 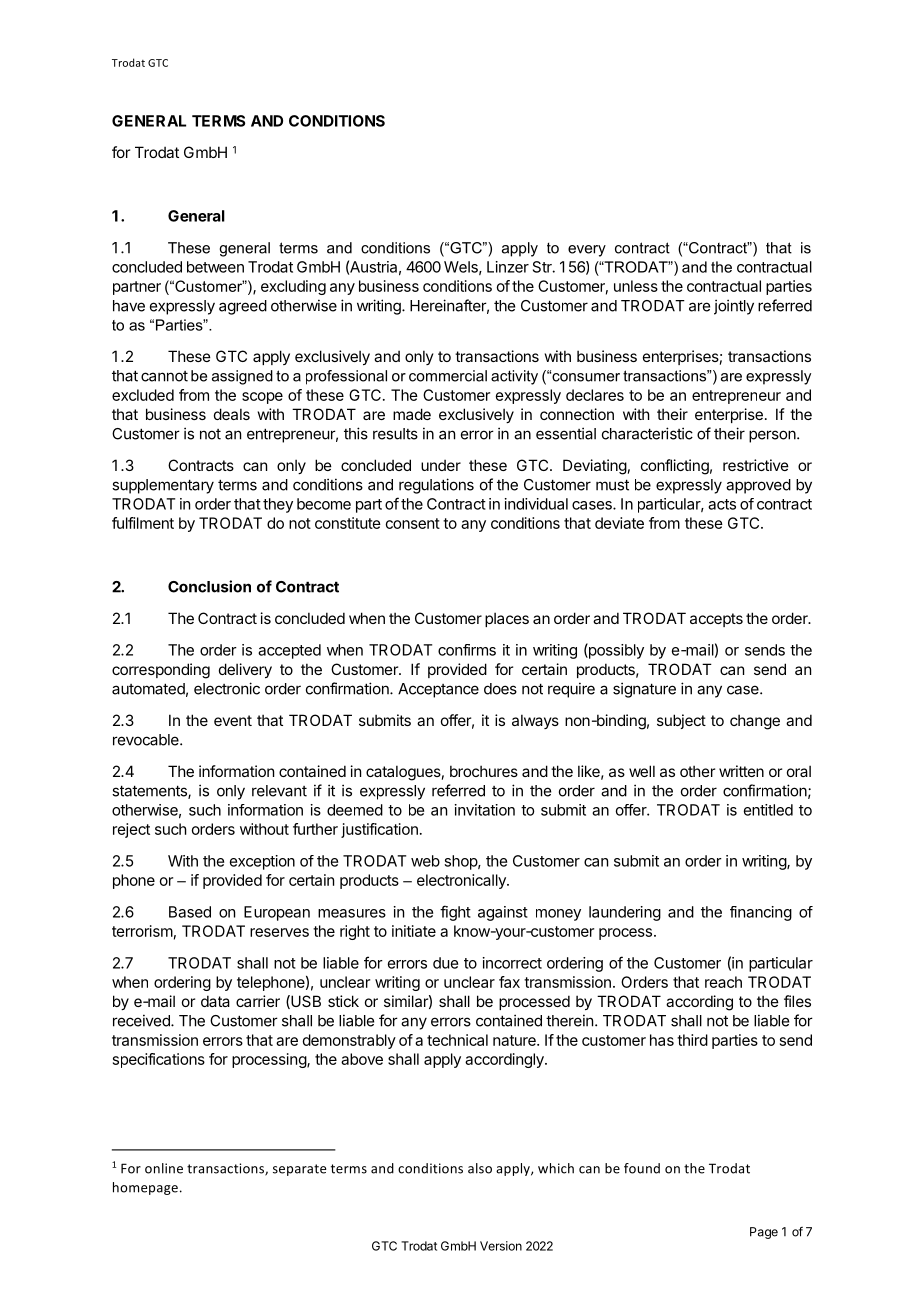 What do you see at coordinates (436, 486) in the page?
I see `regulations` at bounding box center [436, 486].
